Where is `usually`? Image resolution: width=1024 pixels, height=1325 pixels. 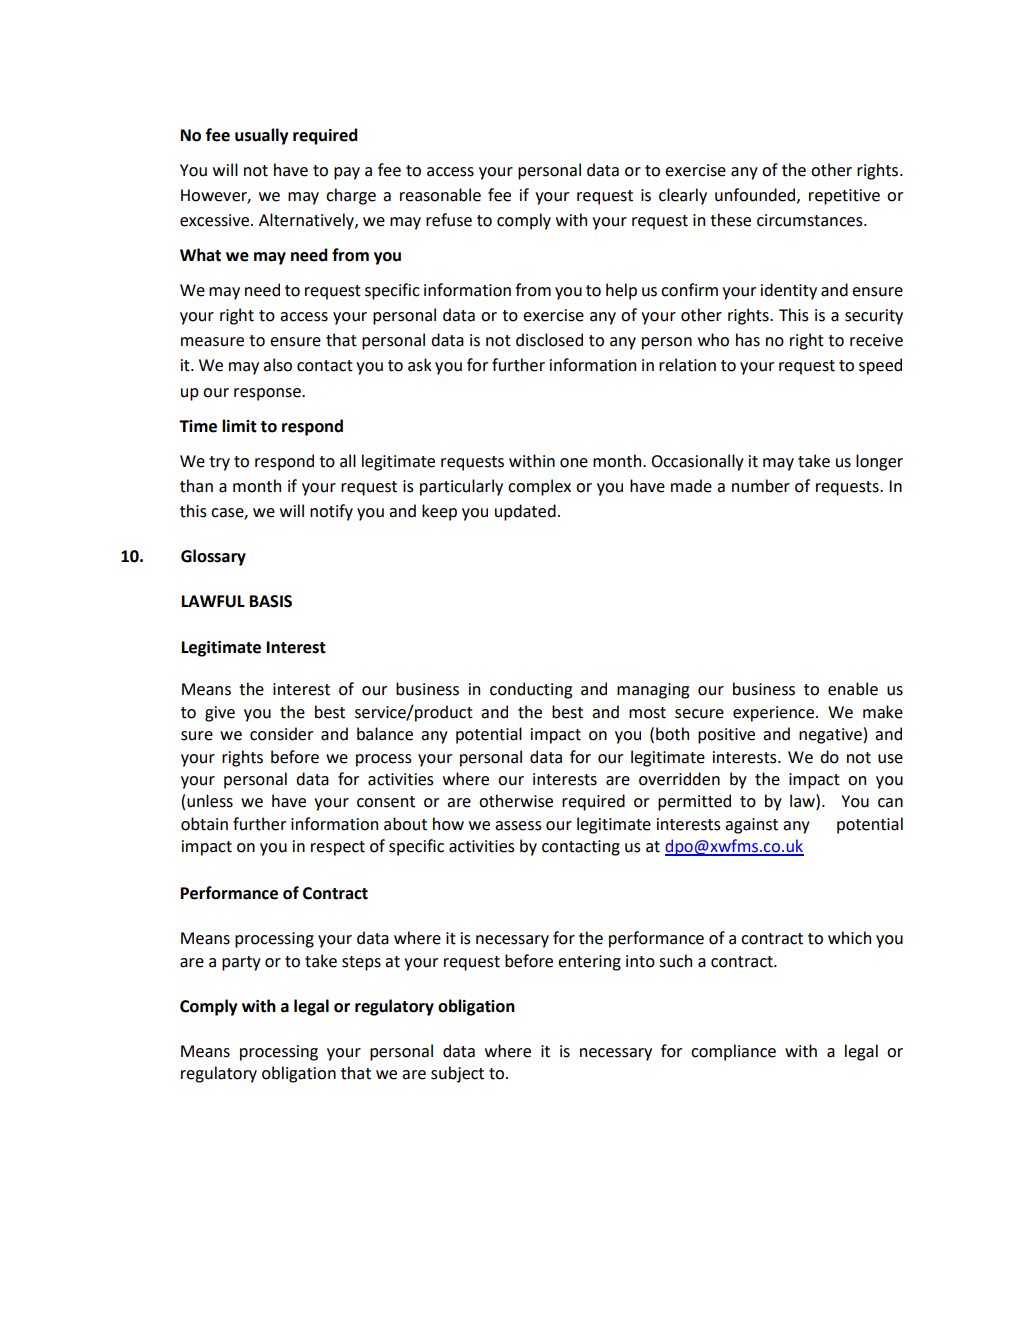
usually is located at coordinates (261, 136).
